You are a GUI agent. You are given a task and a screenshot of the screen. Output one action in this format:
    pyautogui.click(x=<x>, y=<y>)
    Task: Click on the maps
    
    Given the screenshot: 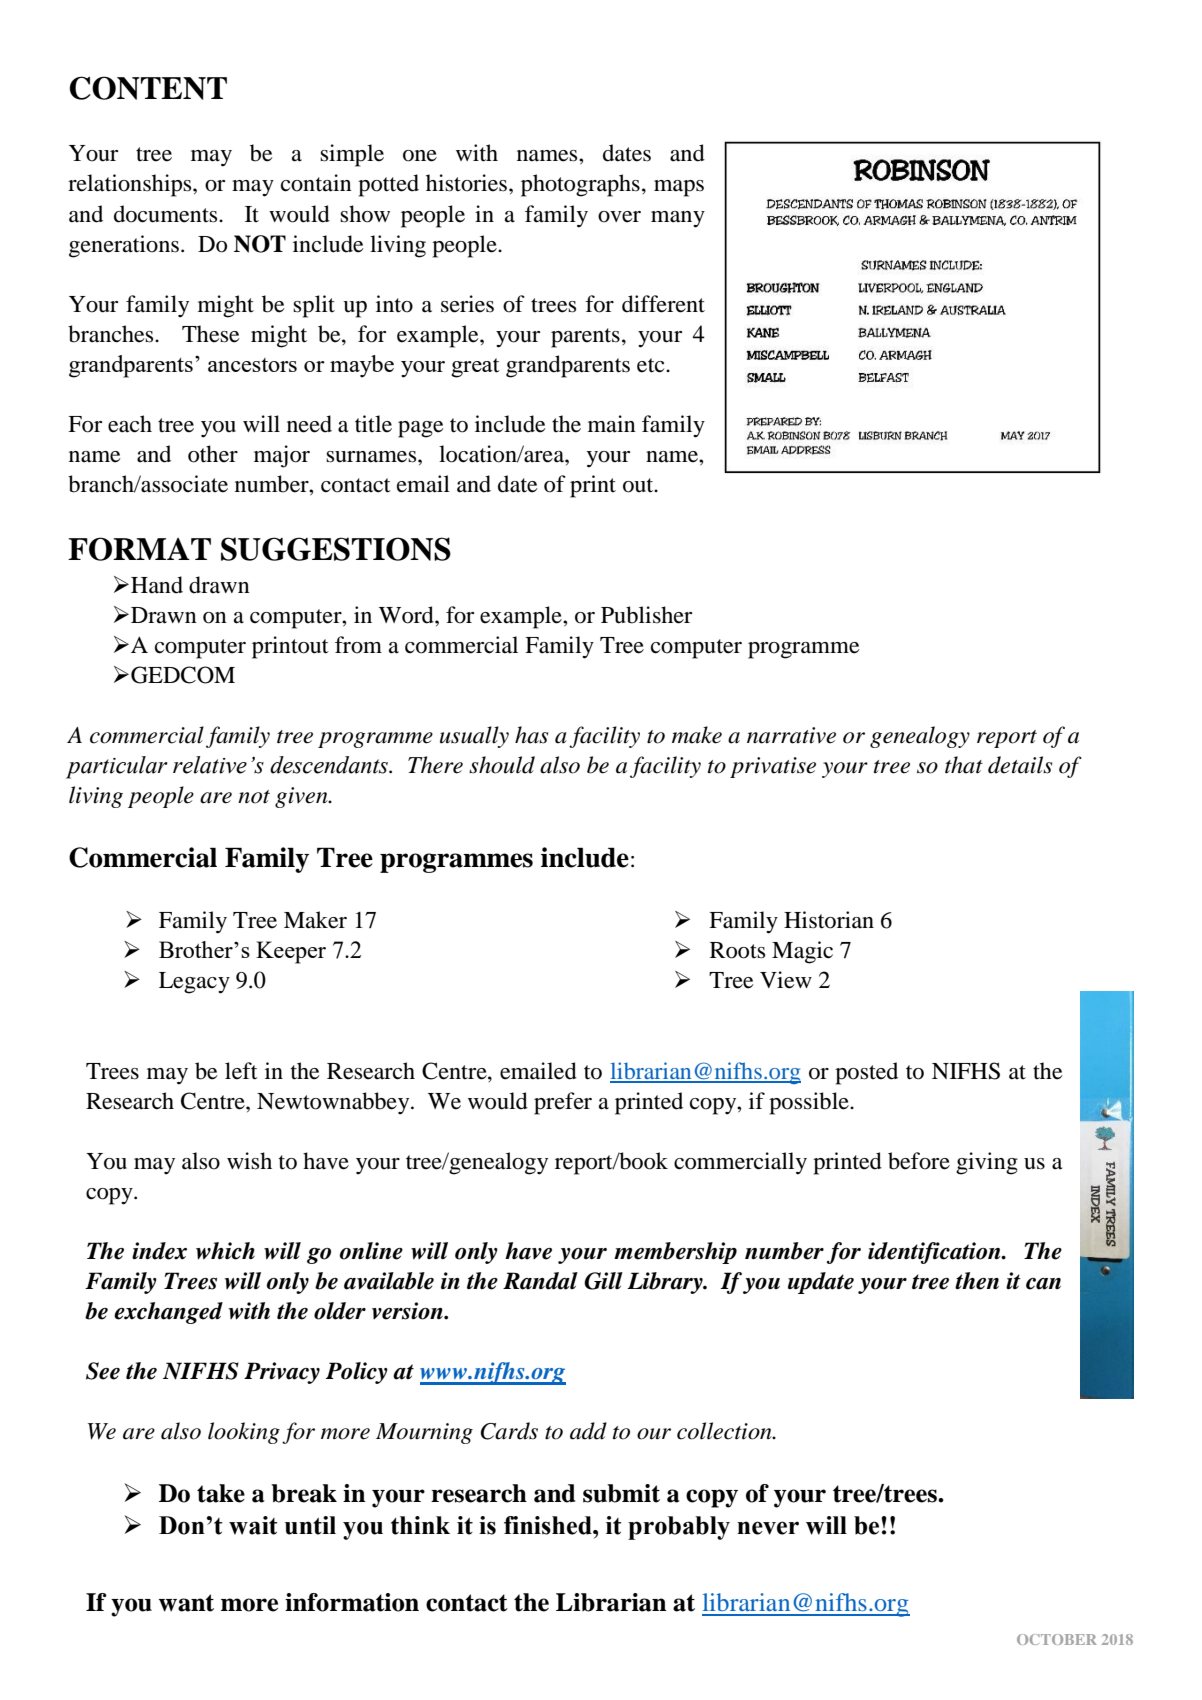 What is the action you would take?
    pyautogui.click(x=679, y=188)
